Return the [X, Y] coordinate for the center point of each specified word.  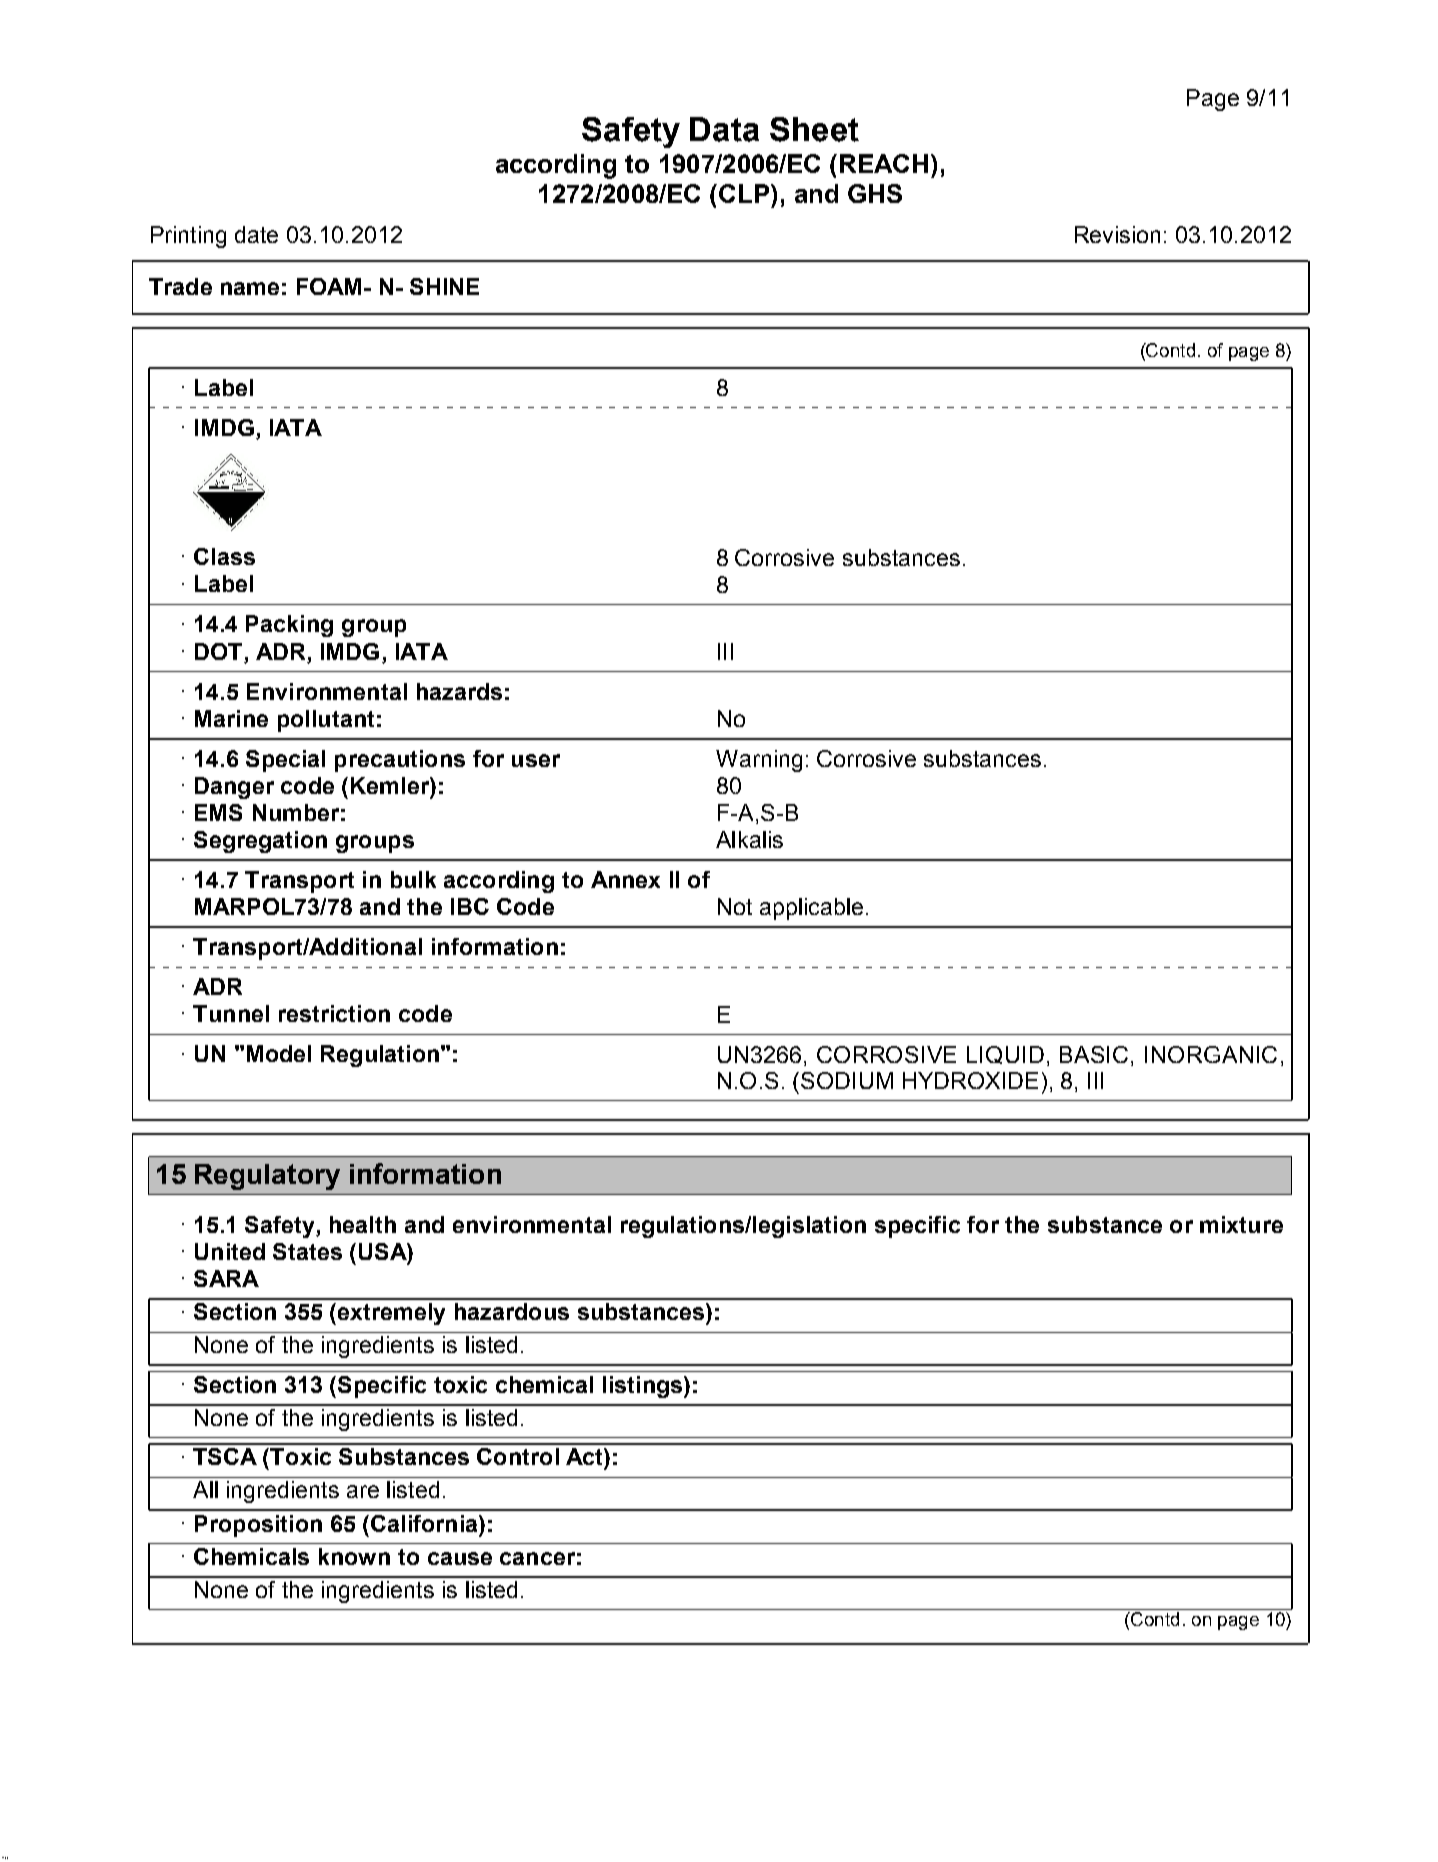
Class [224, 556]
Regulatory [267, 1177]
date [256, 234]
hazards [459, 691]
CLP [745, 193]
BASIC [1096, 1054]
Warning [759, 761]
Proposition [258, 1526]
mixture [1241, 1224]
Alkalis [749, 839]
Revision [1117, 234]
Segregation [260, 842]
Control [518, 1456]
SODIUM [847, 1080]
